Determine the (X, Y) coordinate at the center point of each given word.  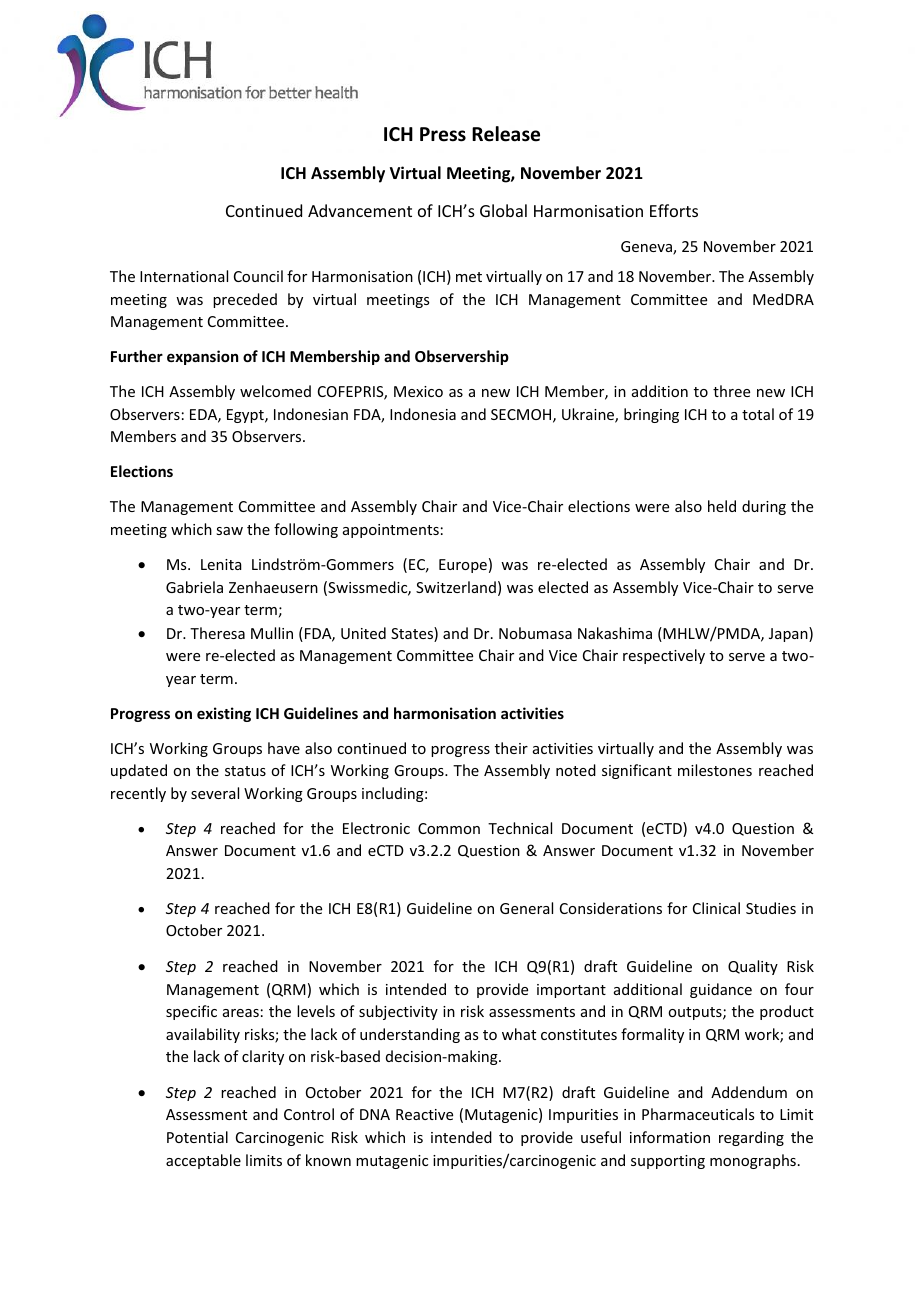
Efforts (674, 210)
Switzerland (456, 587)
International (184, 276)
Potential (197, 1137)
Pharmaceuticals (698, 1114)
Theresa (217, 633)
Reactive (424, 1114)
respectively (664, 656)
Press (443, 134)
